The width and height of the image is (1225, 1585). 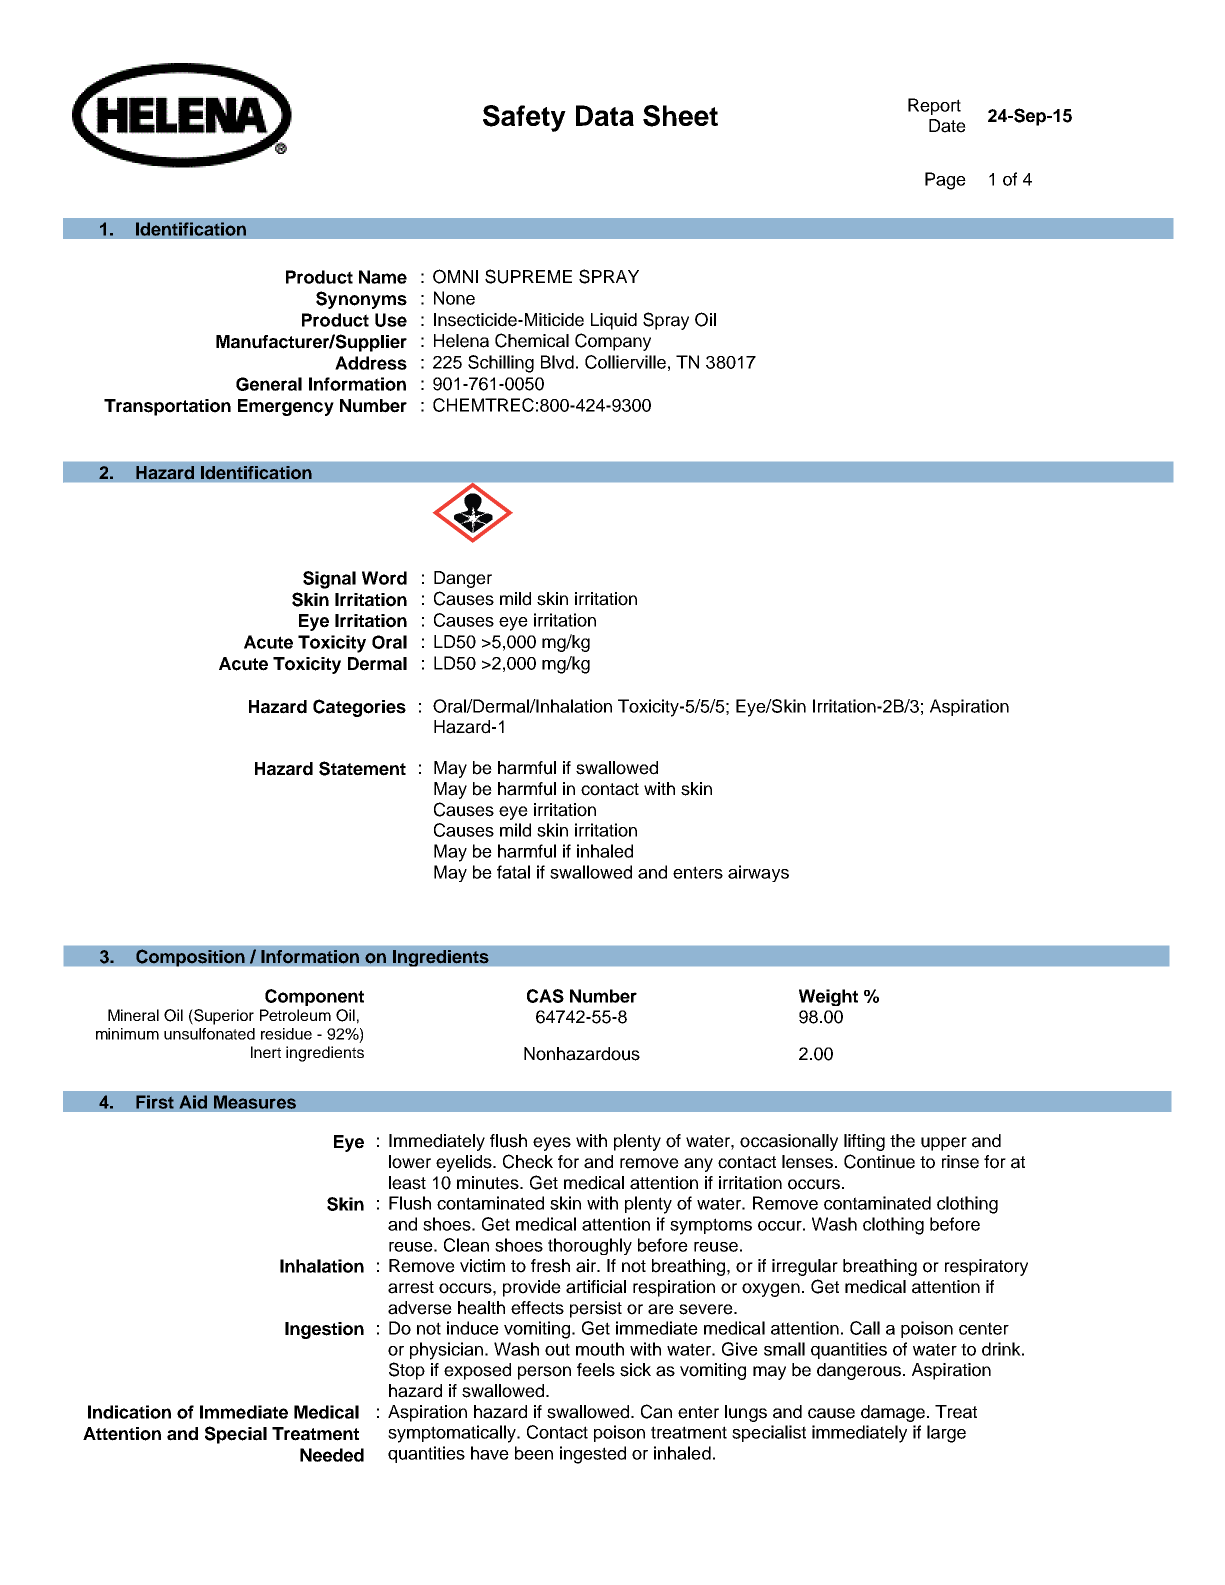 I want to click on Name, so click(x=383, y=277).
